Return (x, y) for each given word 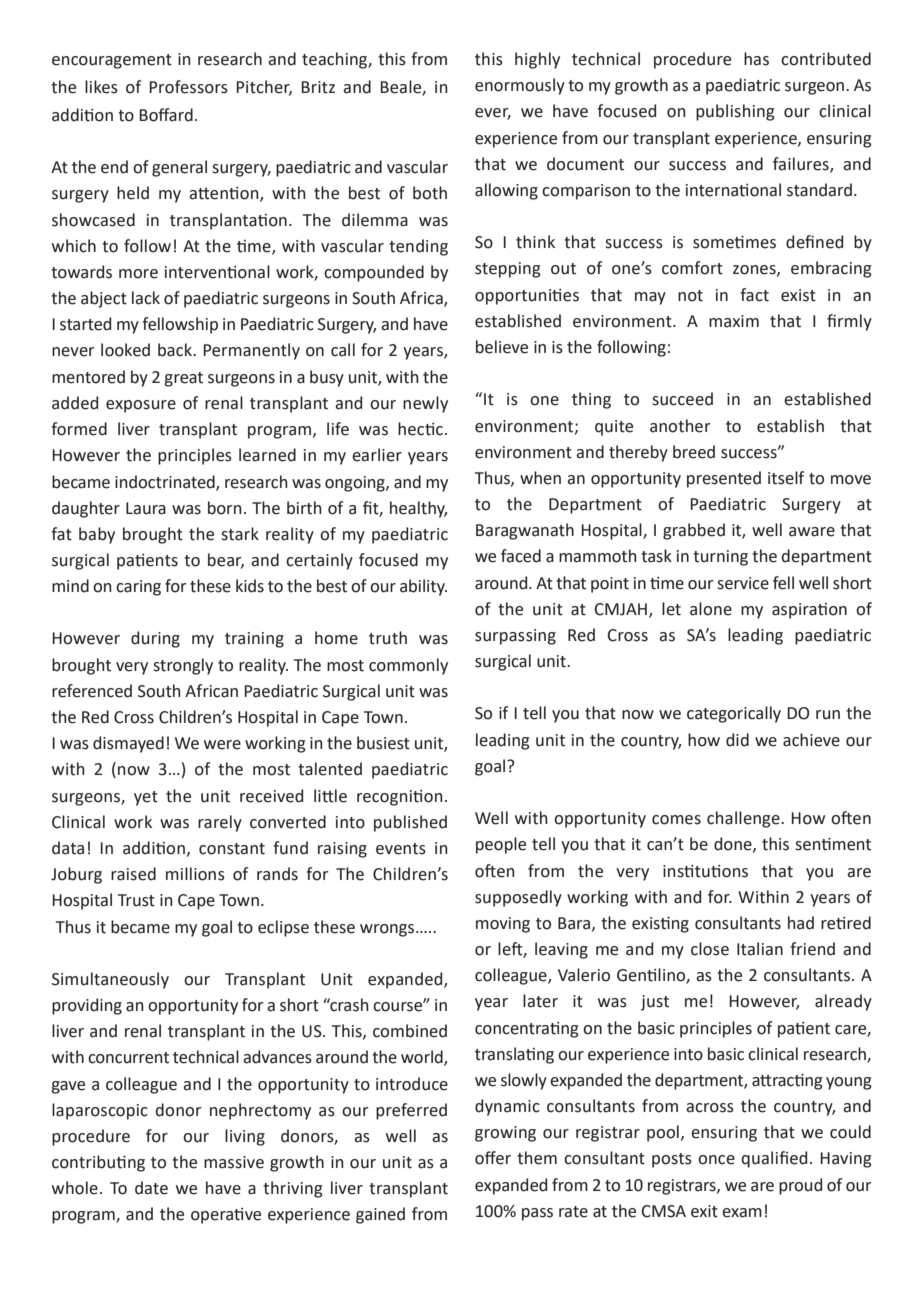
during (155, 639)
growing (505, 1134)
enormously (520, 86)
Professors (188, 87)
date (151, 1188)
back (176, 350)
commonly (408, 666)
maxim (734, 321)
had (801, 923)
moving (503, 925)
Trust (136, 900)
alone (711, 609)
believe (502, 347)
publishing (735, 112)
